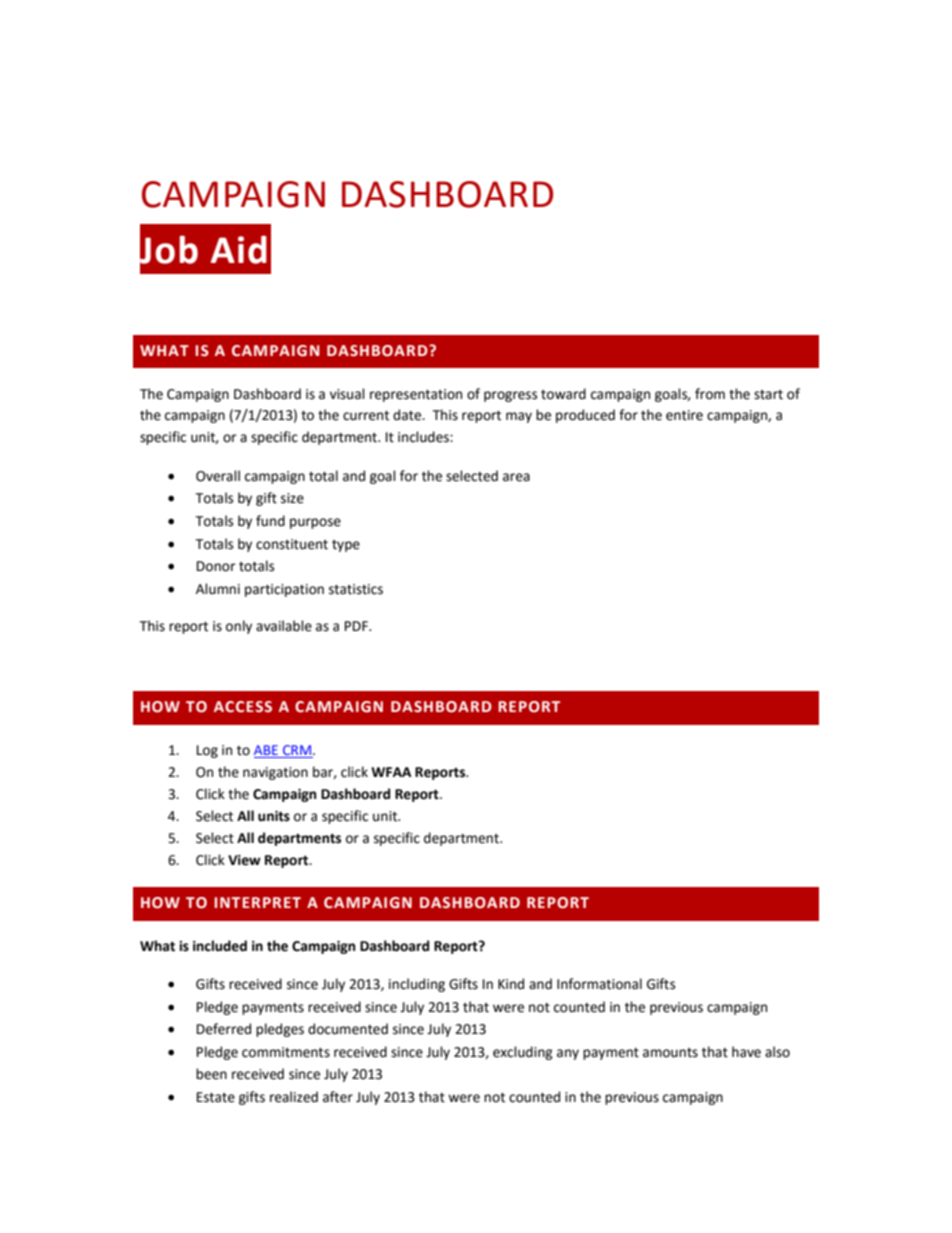 This screenshot has width=952, height=1233. What do you see at coordinates (286, 1052) in the screenshot?
I see `commitments` at bounding box center [286, 1052].
